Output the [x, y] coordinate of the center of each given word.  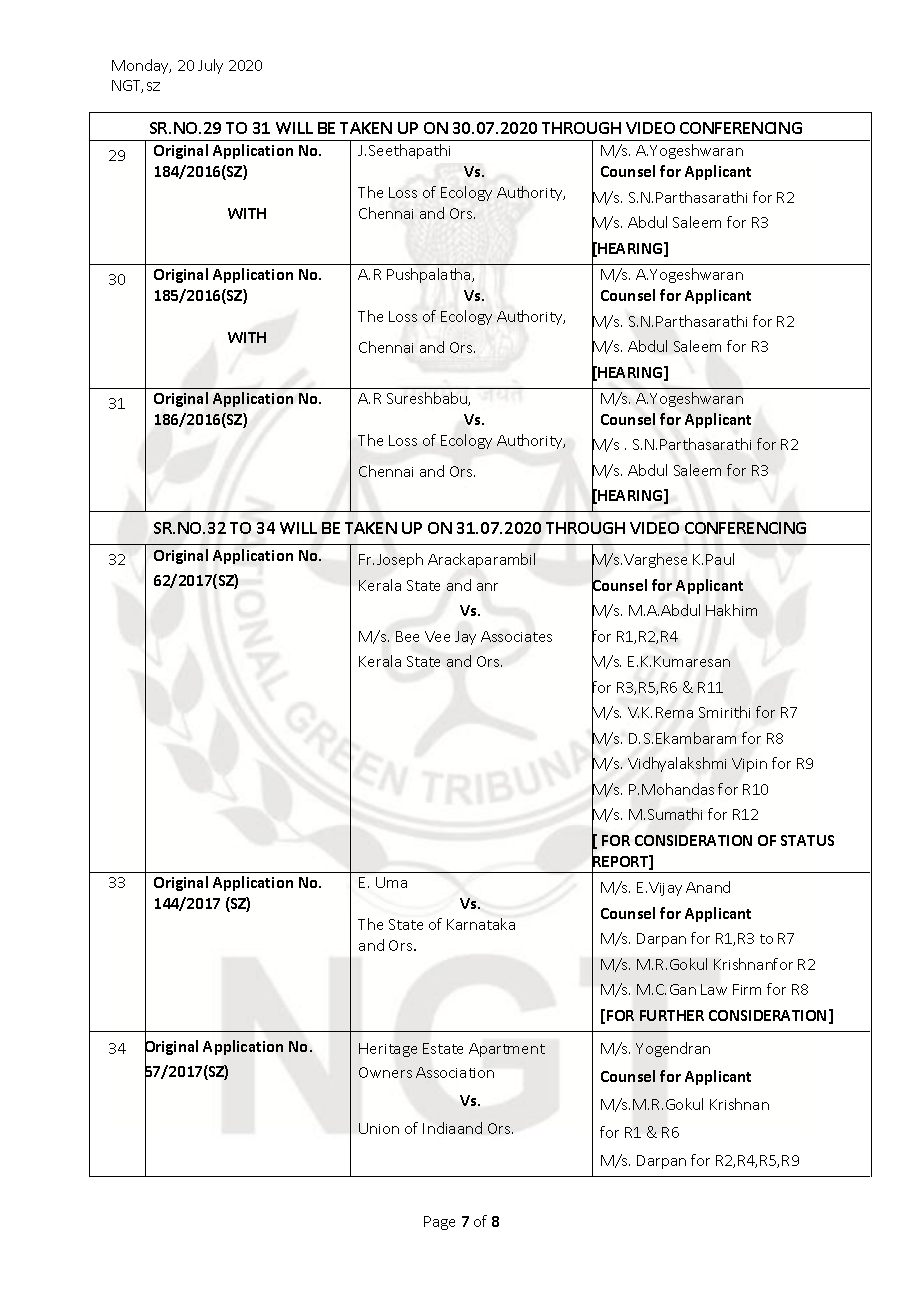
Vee [437, 636]
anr [487, 587]
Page [439, 1223]
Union [379, 1128]
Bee [407, 636]
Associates [516, 636]
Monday [141, 66]
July [210, 66]
